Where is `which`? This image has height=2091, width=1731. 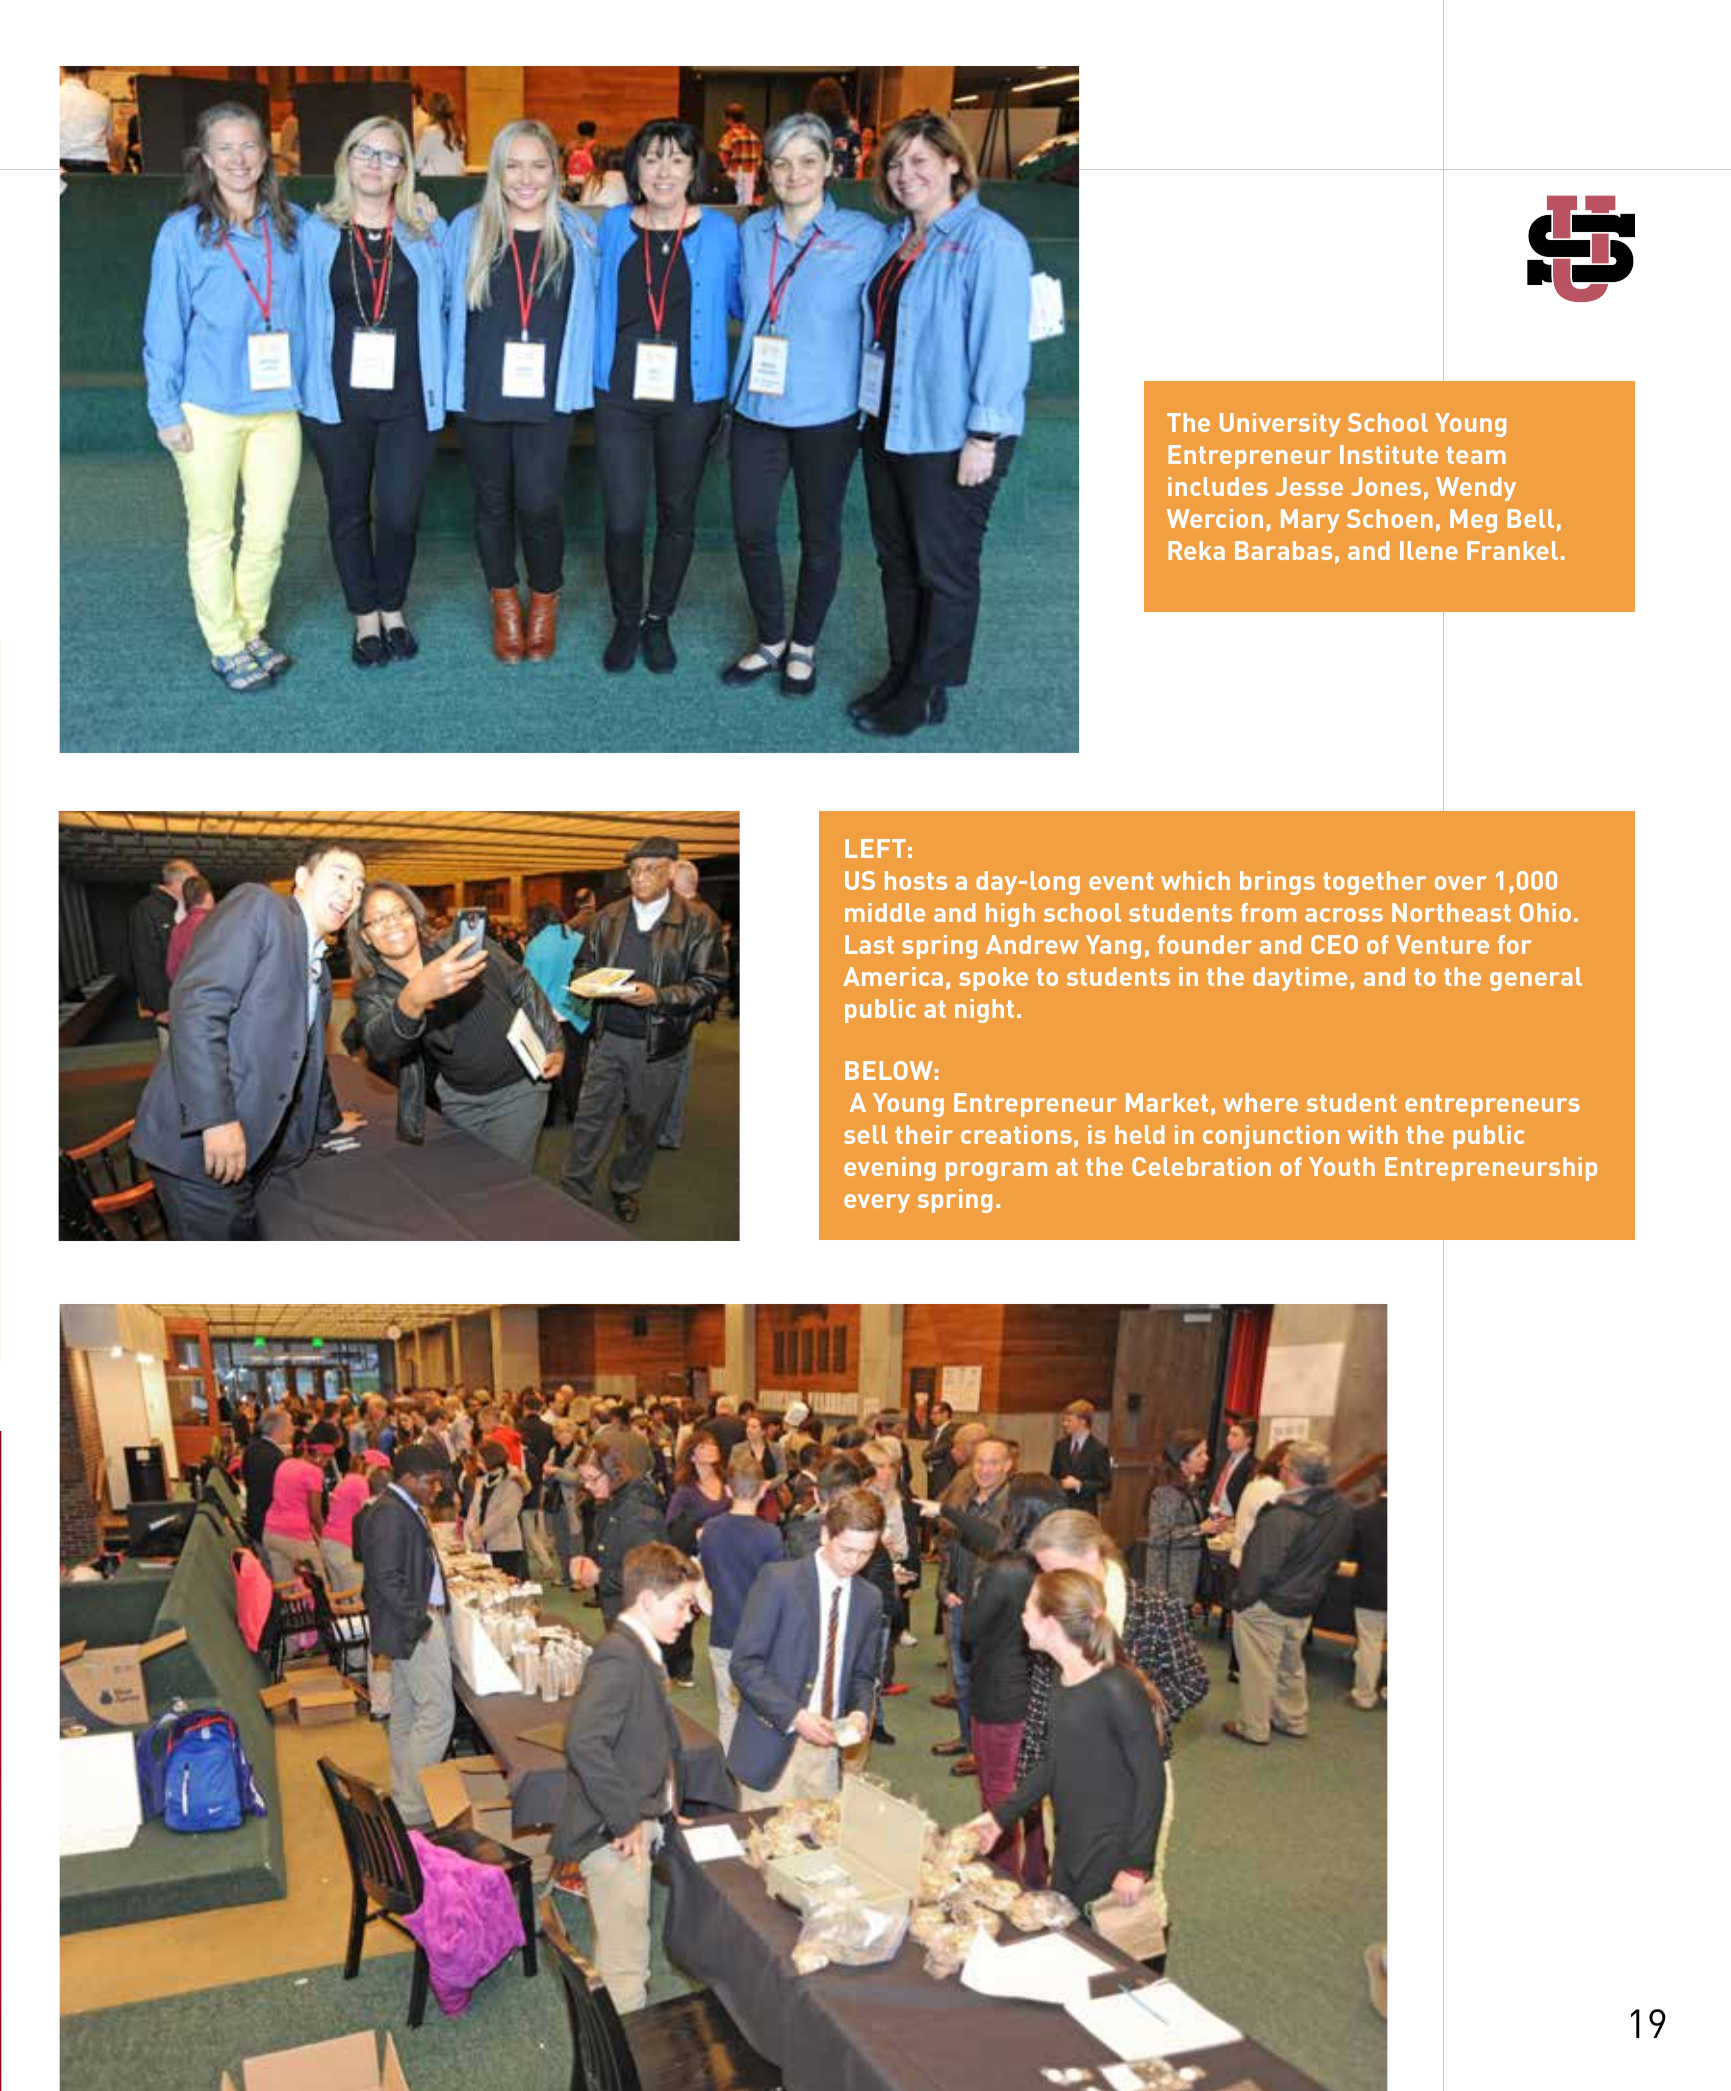
which is located at coordinates (1195, 880).
